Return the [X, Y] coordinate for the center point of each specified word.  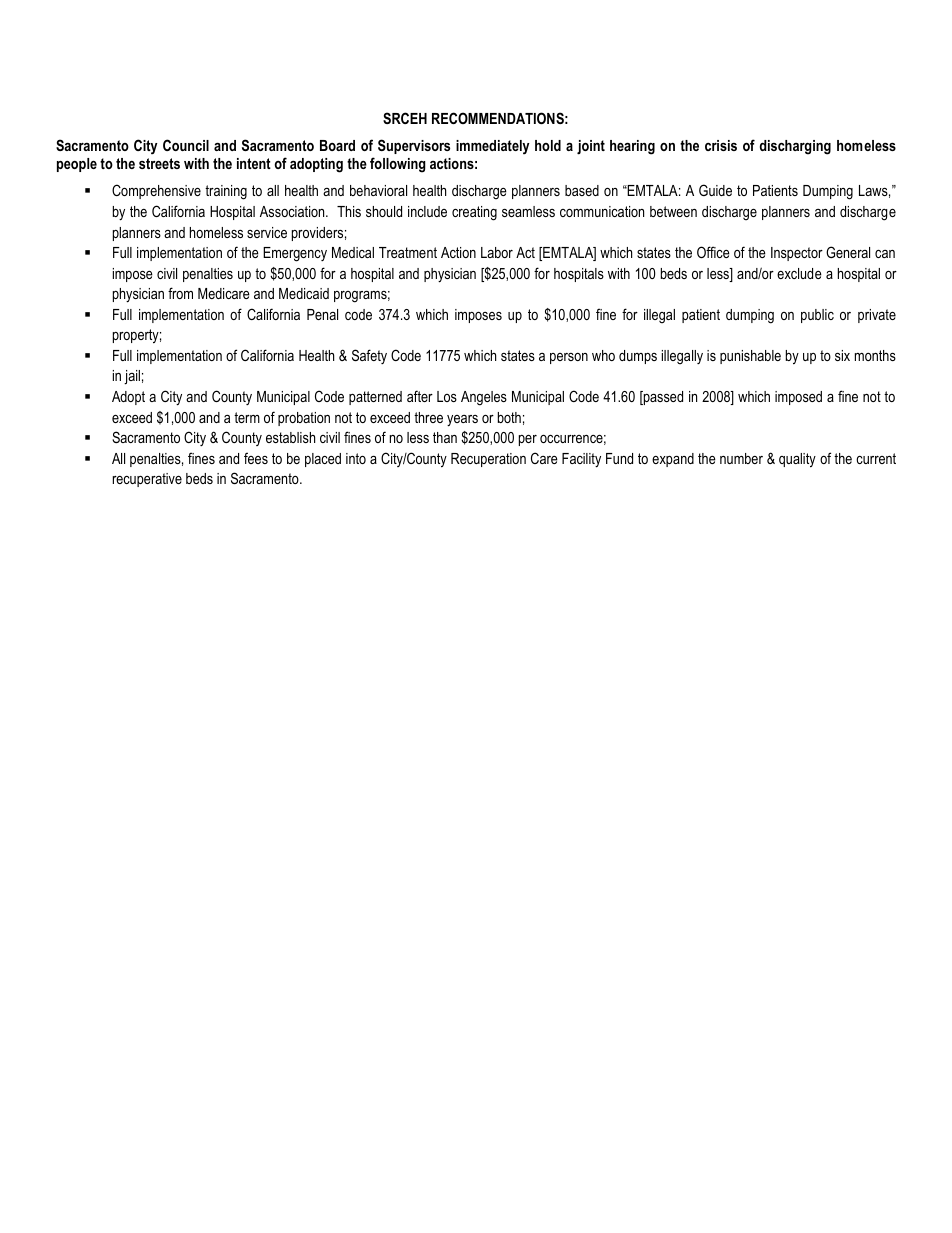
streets [159, 163]
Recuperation [488, 460]
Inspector [797, 254]
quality [797, 460]
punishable [750, 357]
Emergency [295, 254]
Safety [369, 356]
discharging [795, 147]
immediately [493, 147]
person [569, 358]
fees [256, 458]
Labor [497, 252]
